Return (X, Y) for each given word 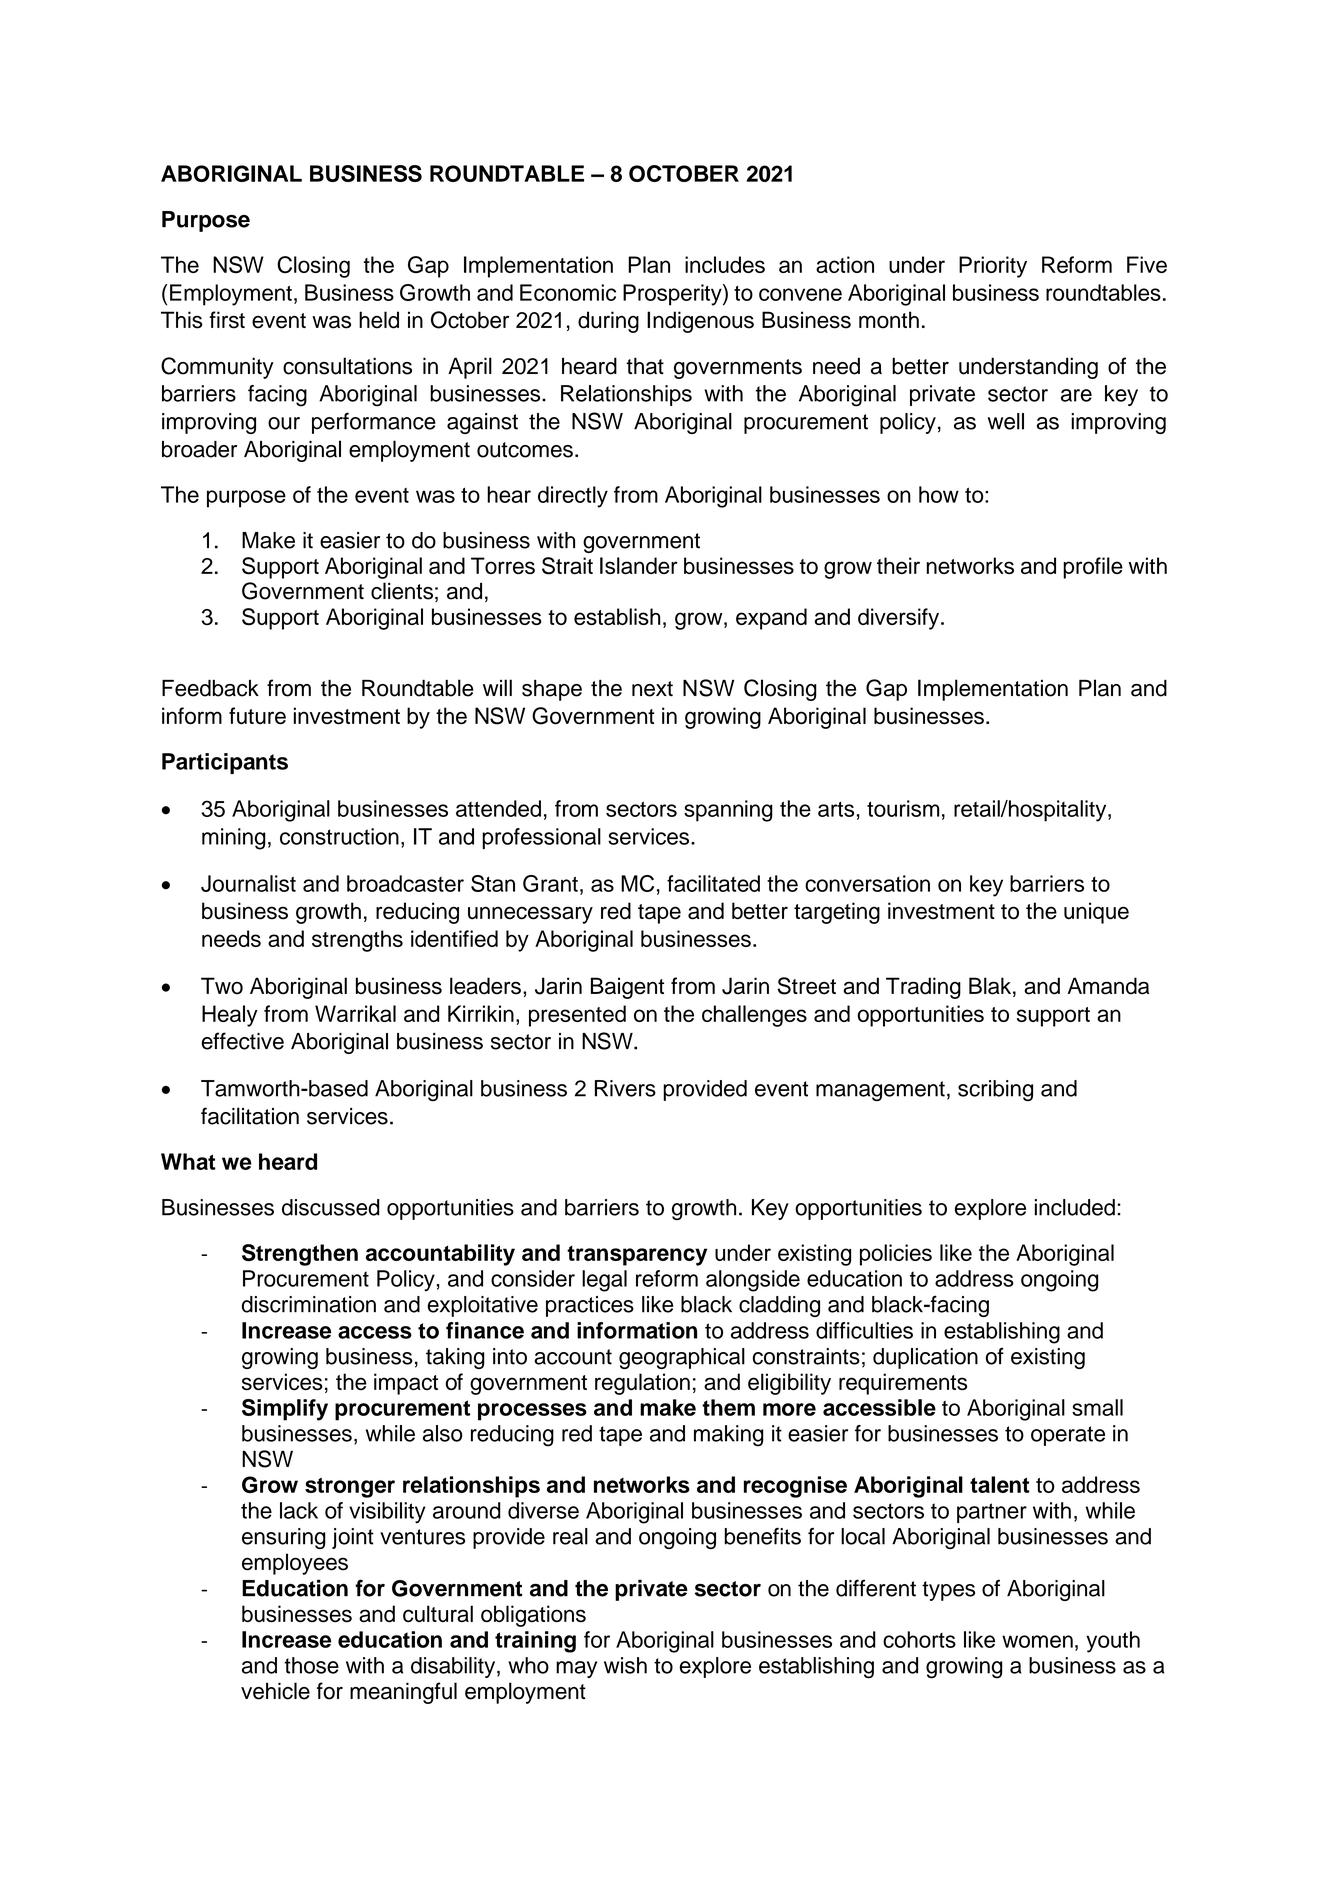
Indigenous (700, 322)
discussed (331, 1207)
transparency (637, 1256)
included (1075, 1207)
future (257, 716)
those (311, 1665)
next (652, 689)
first (227, 320)
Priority (993, 267)
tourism (903, 808)
